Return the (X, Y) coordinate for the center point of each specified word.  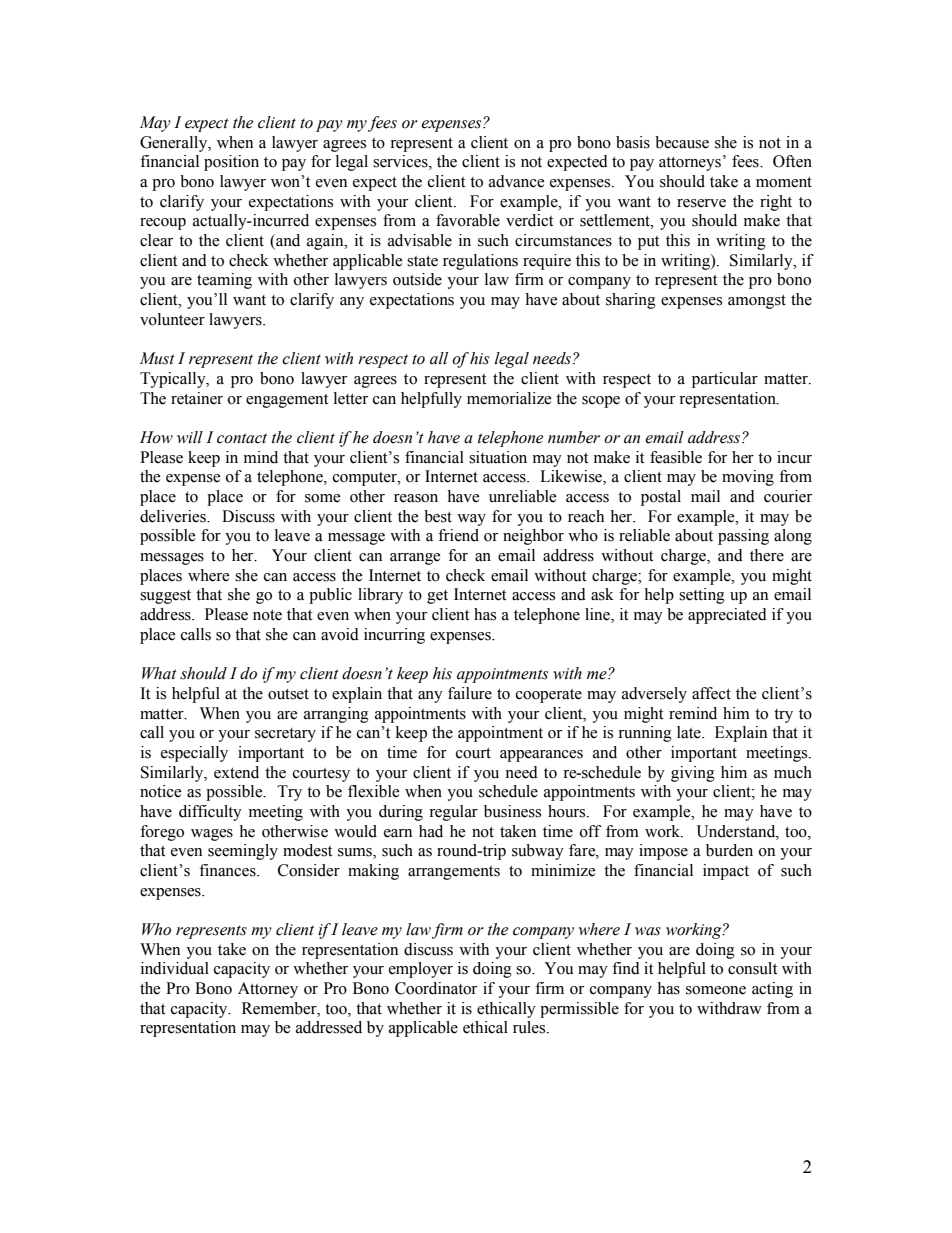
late (690, 732)
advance (517, 181)
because (682, 142)
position (231, 163)
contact (242, 438)
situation (498, 457)
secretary (285, 735)
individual (175, 968)
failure (470, 693)
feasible (676, 457)
